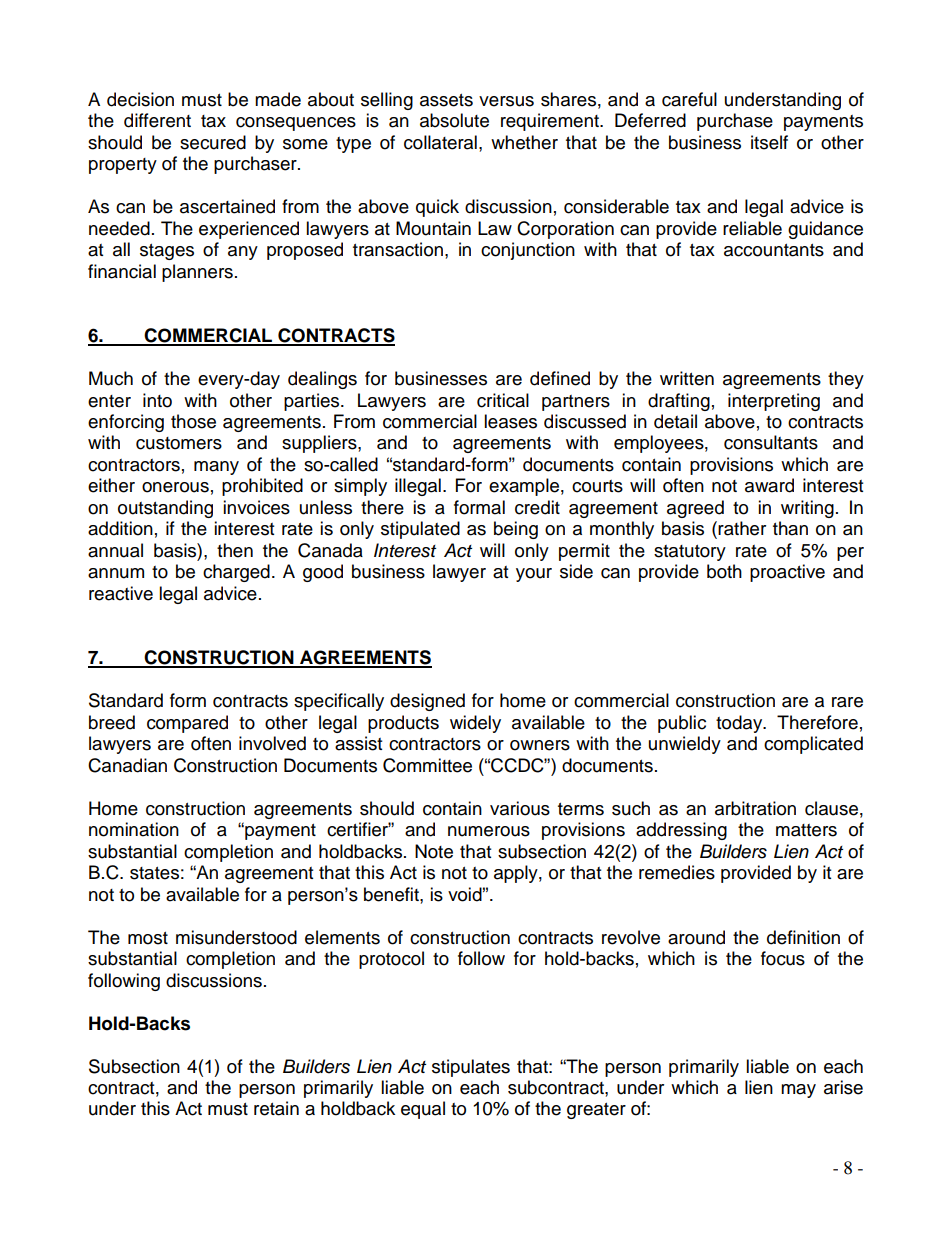 The width and height of the screenshot is (952, 1233). I want to click on itself, so click(769, 142).
